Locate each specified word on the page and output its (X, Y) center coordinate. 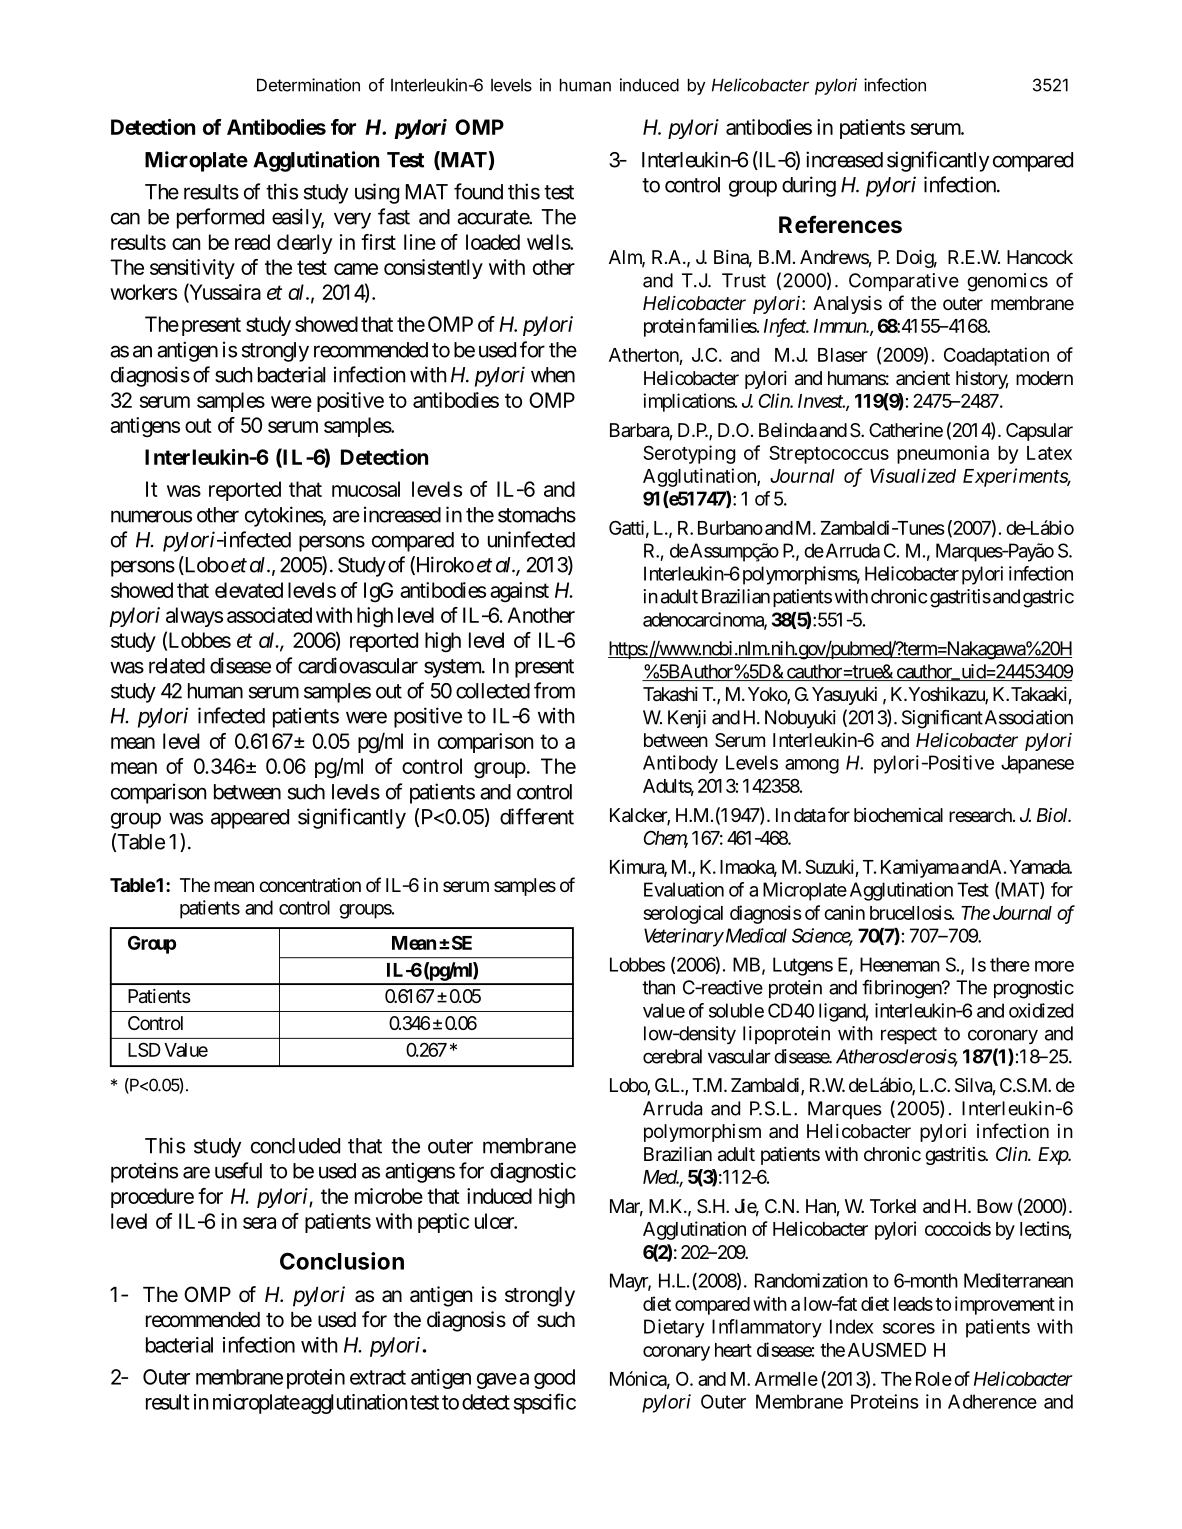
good (554, 1379)
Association (1029, 717)
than (658, 987)
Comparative (904, 282)
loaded (493, 242)
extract (378, 1377)
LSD (144, 1049)
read (252, 242)
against (519, 592)
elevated (249, 590)
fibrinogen (902, 989)
